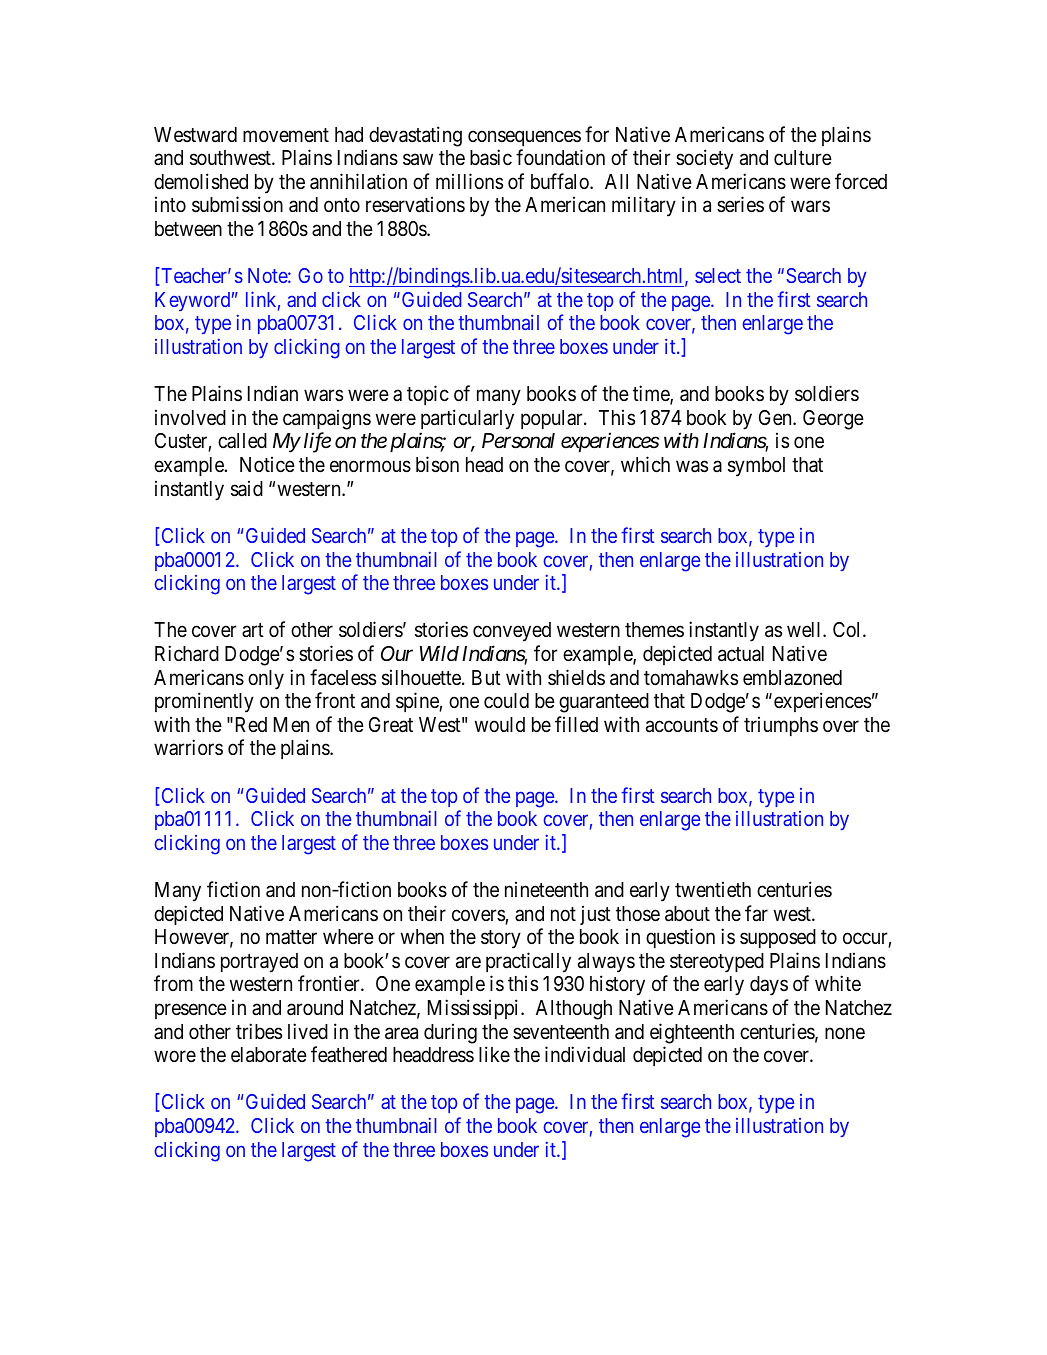  Describe the element at coordinates (803, 157) in the page. I see `culture` at that location.
